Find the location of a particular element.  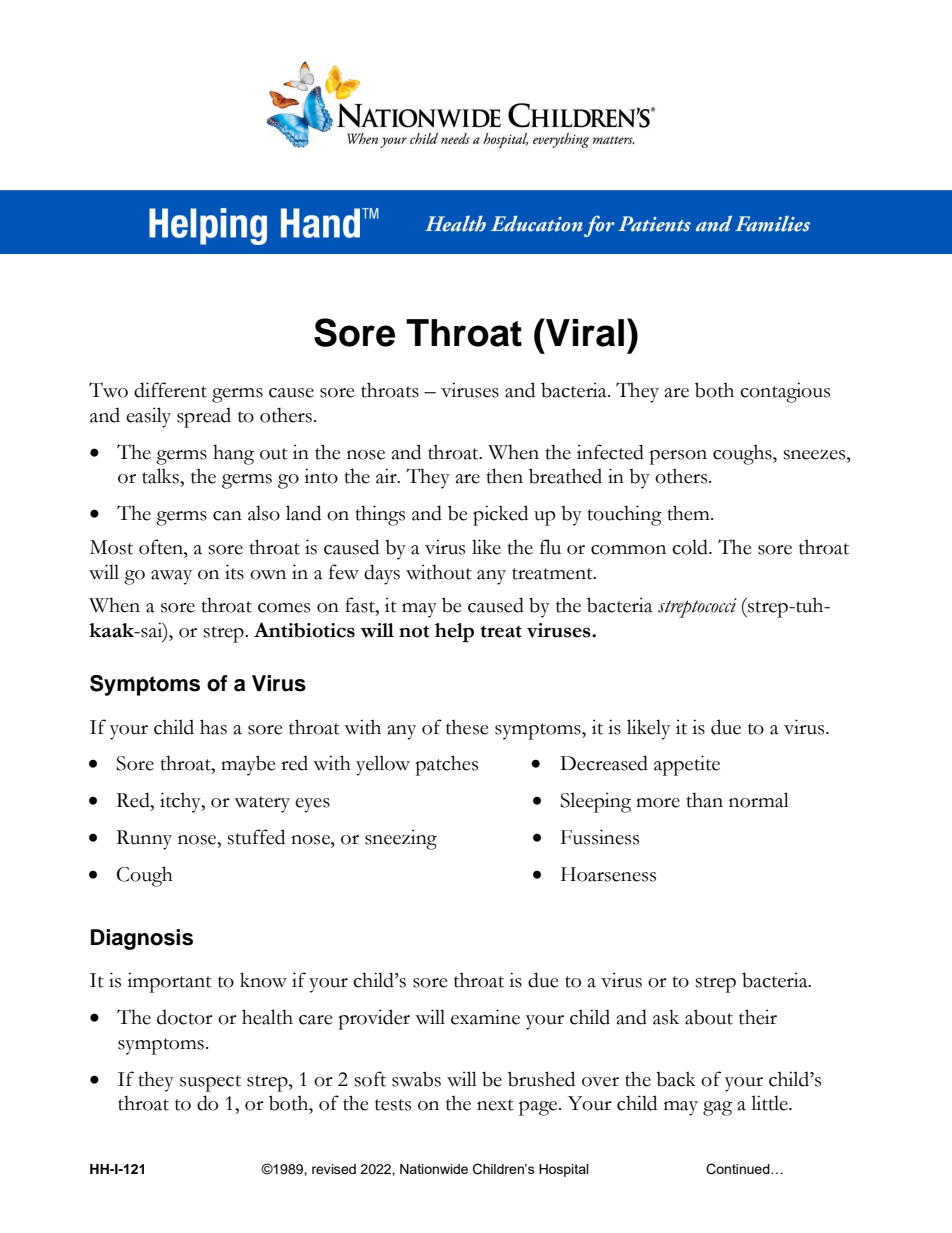

Diagnosis is located at coordinates (142, 939).
